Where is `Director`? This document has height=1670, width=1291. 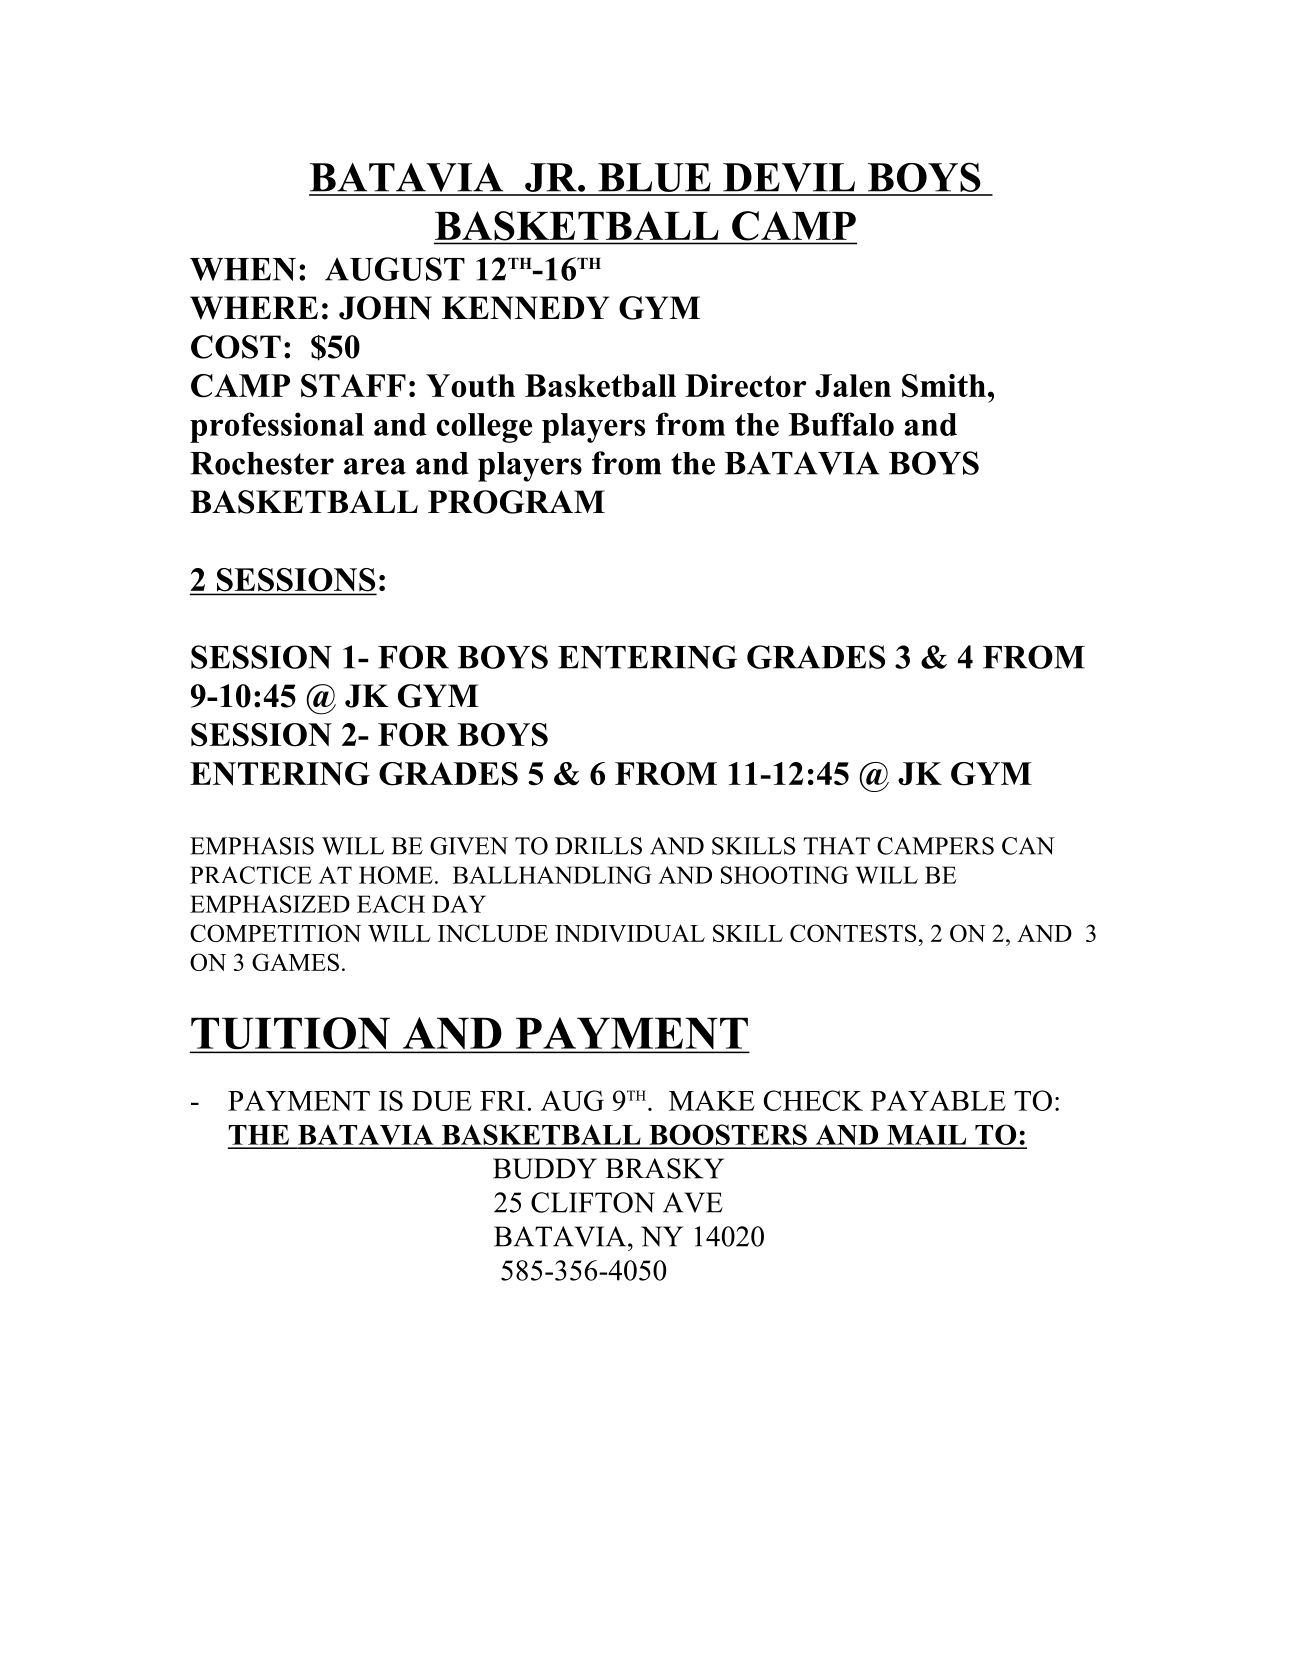
Director is located at coordinates (745, 386).
